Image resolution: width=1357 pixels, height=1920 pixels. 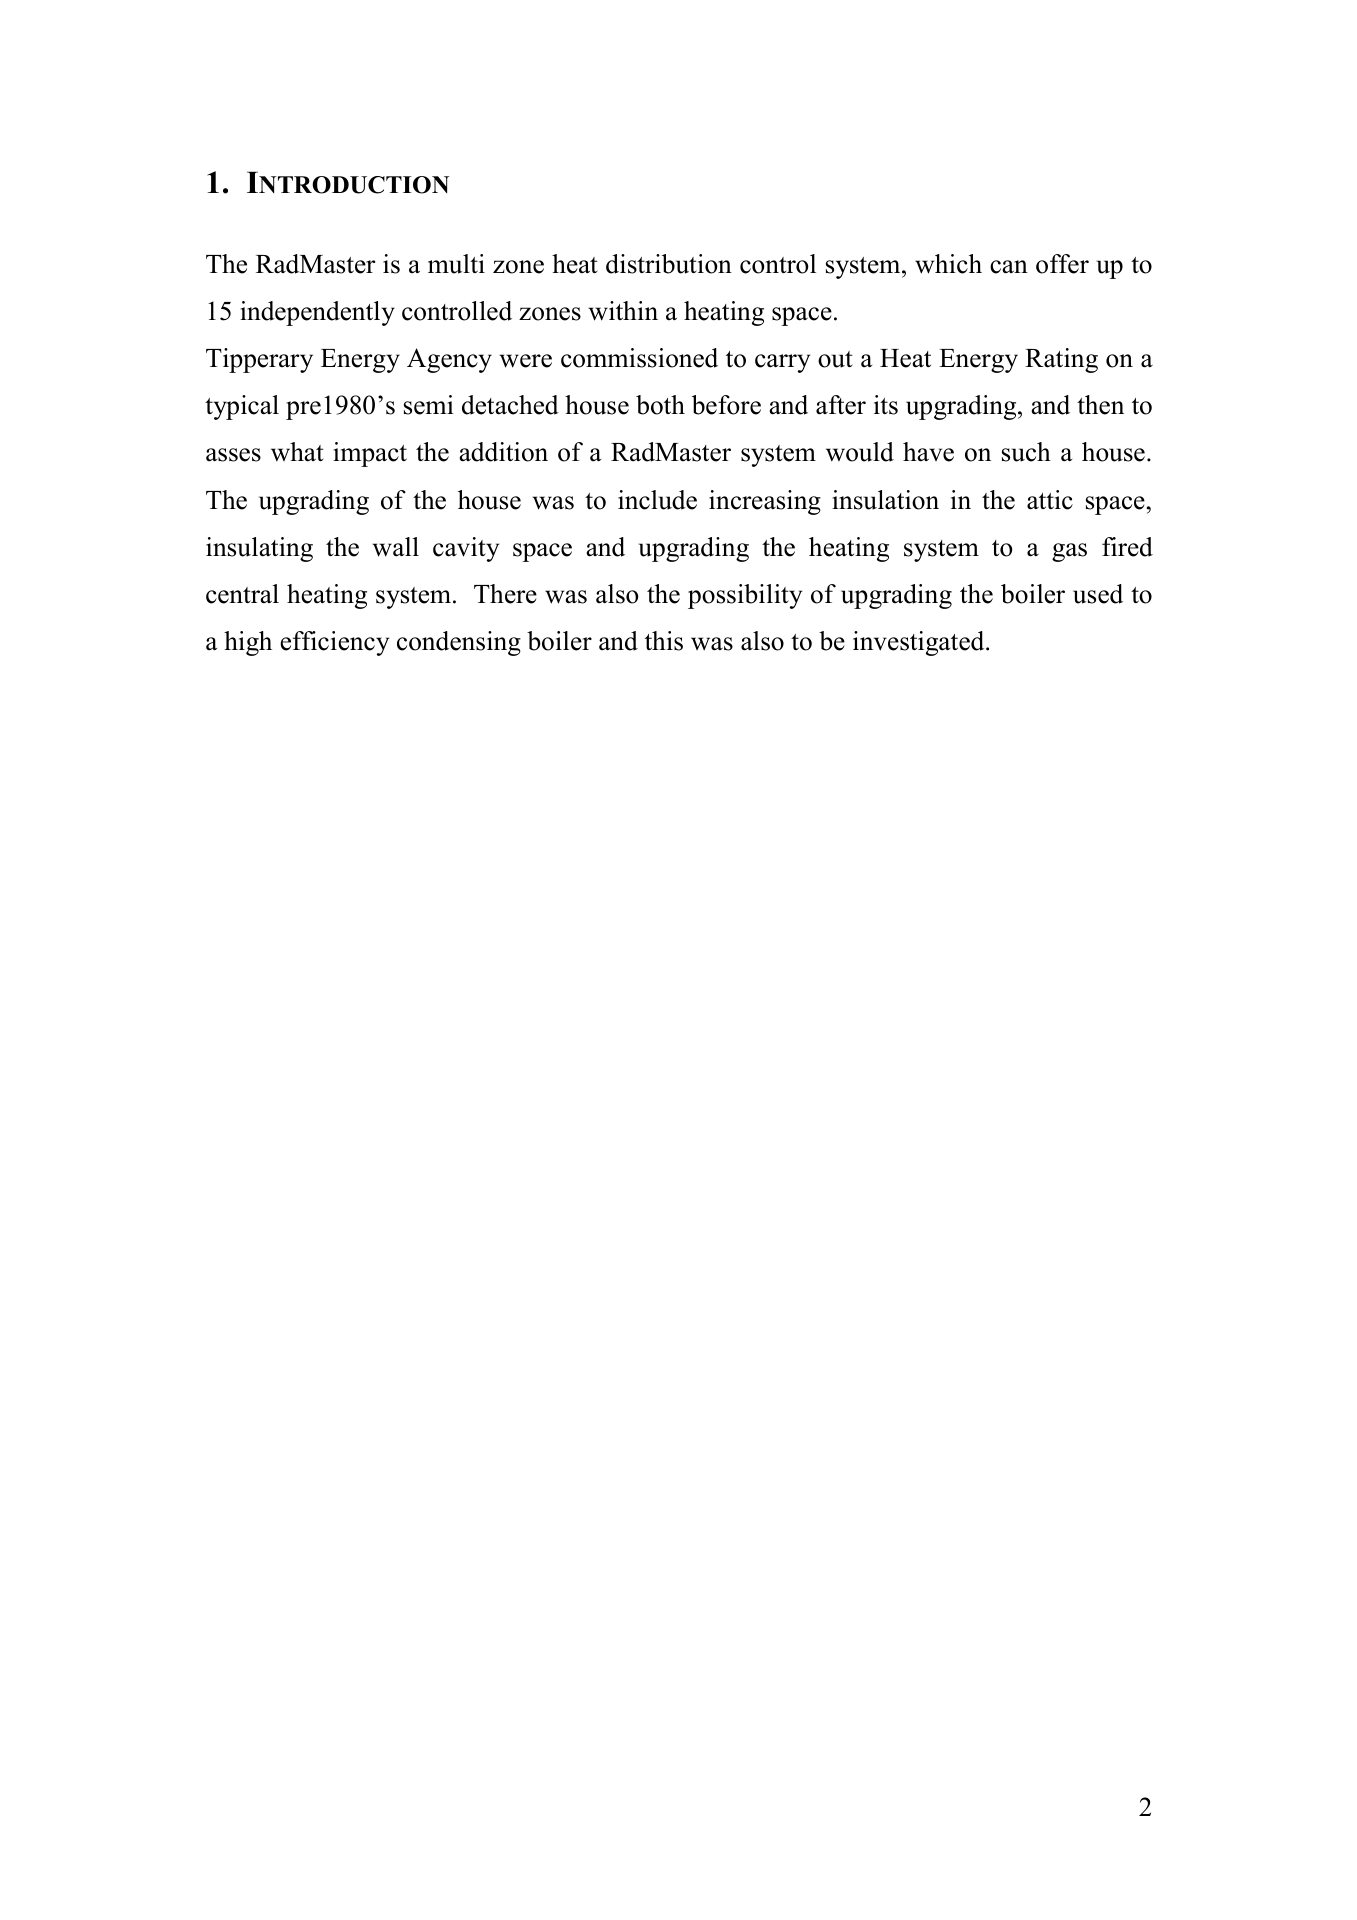 What do you see at coordinates (334, 643) in the screenshot?
I see `efficiency` at bounding box center [334, 643].
